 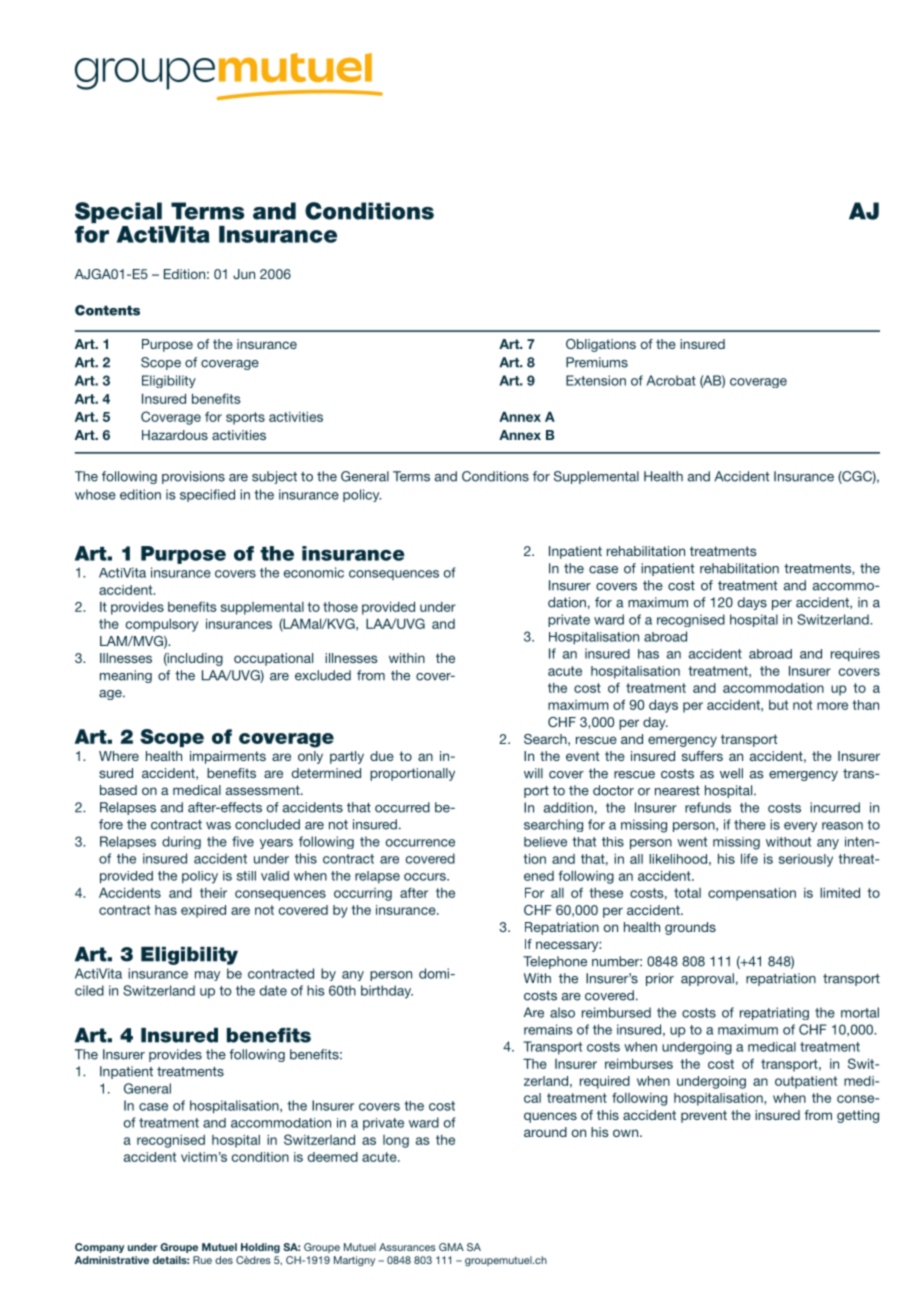 I want to click on expired, so click(x=203, y=911).
